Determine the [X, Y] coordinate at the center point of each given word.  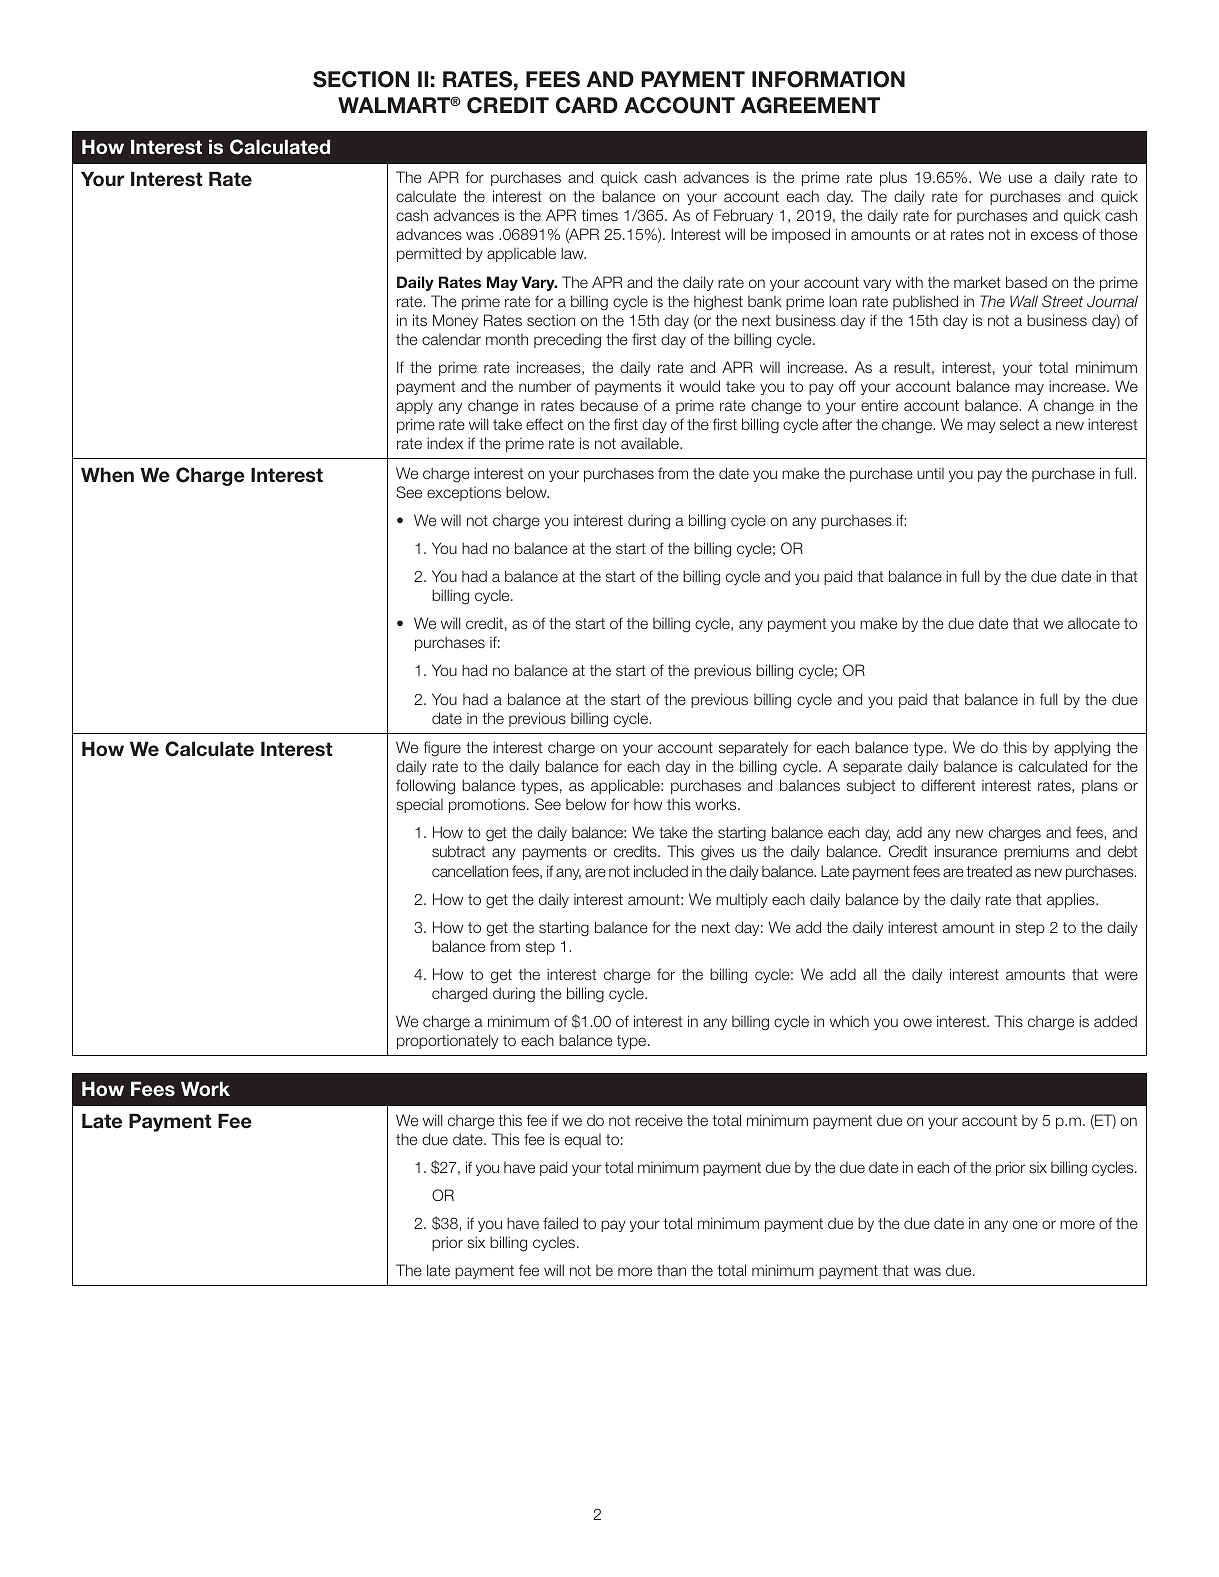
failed [560, 1223]
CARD [587, 105]
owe [917, 1022]
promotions [488, 806]
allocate [1094, 623]
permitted [429, 254]
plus [893, 178]
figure [442, 749]
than [671, 1270]
